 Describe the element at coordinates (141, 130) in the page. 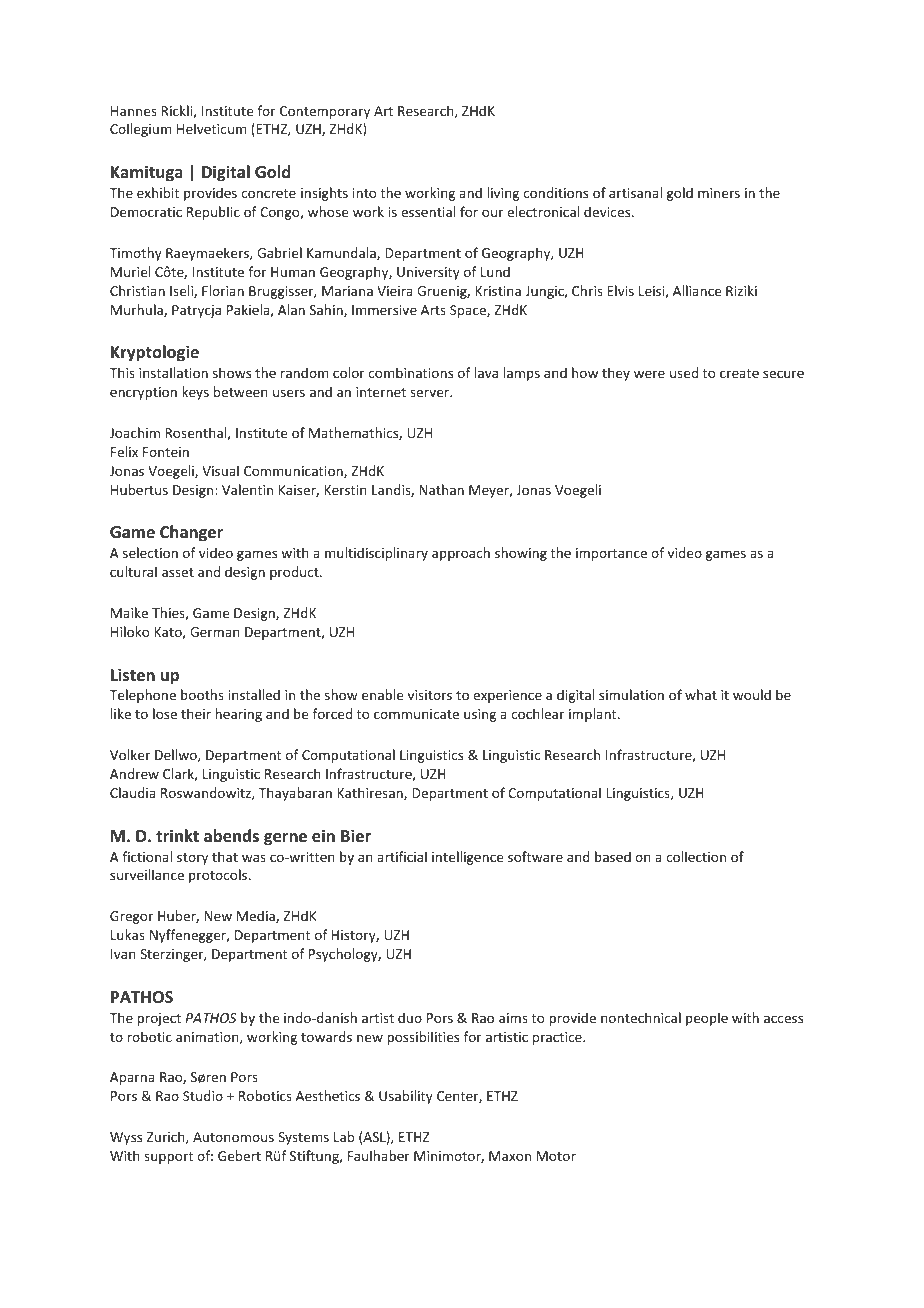

I see `Collegium` at that location.
